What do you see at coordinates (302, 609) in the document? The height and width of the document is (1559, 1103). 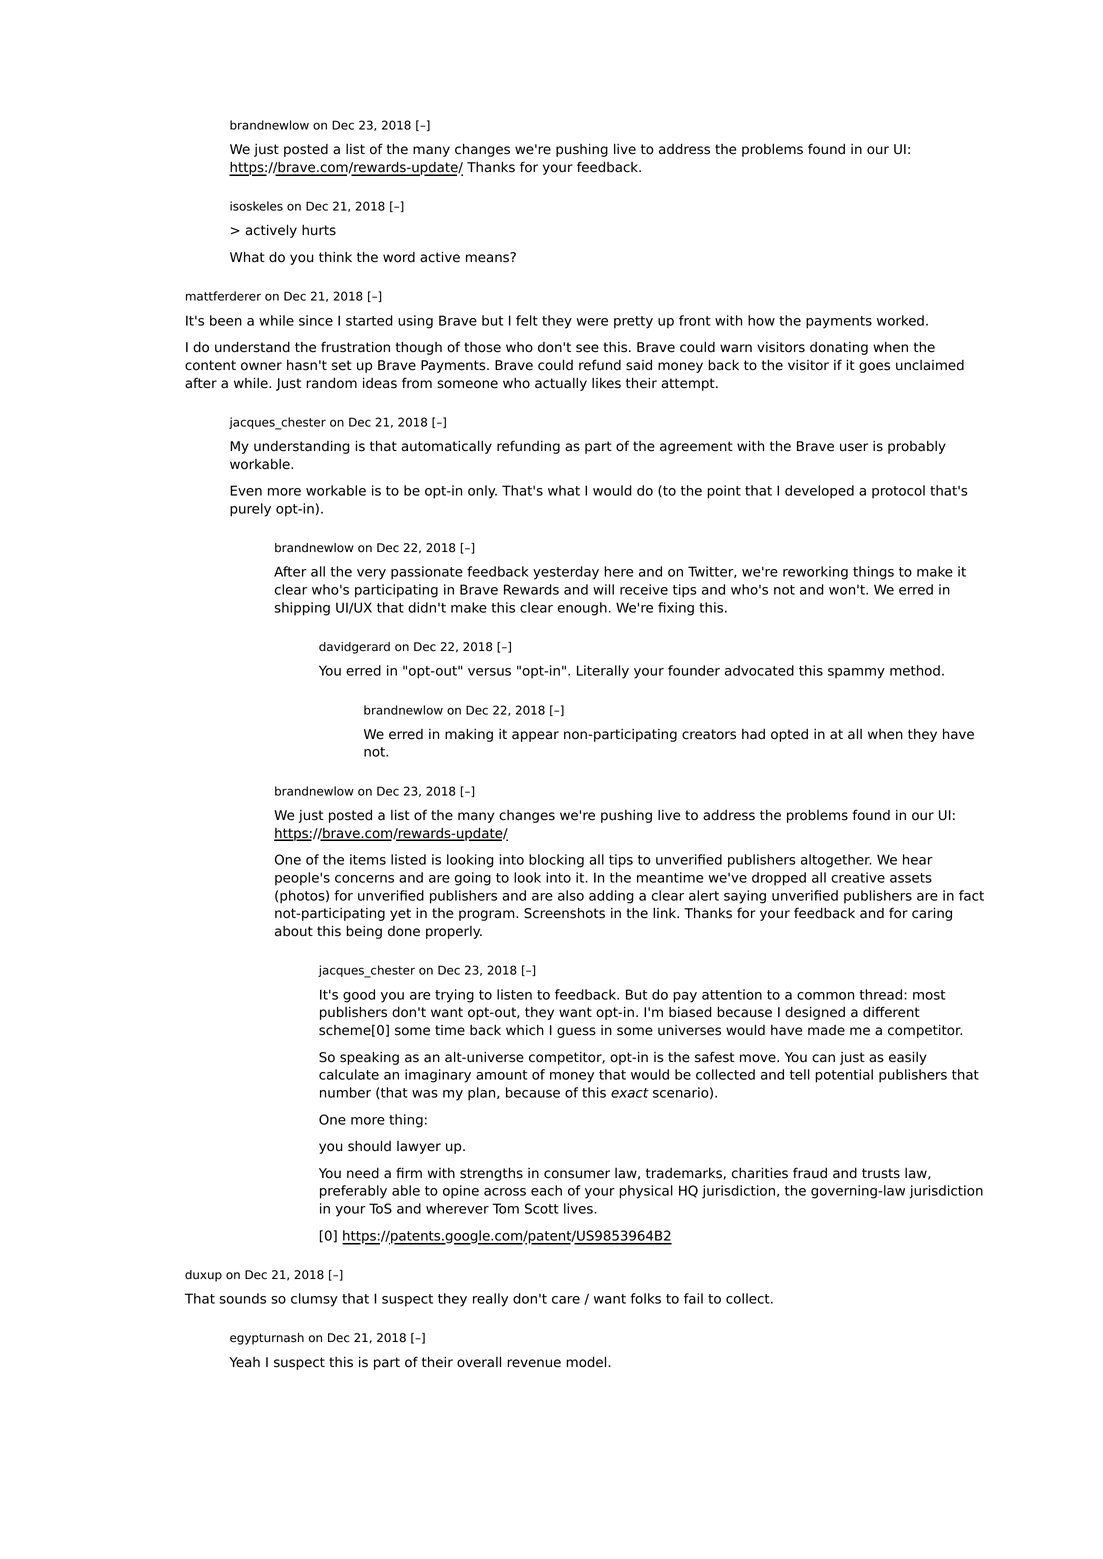 I see `shipping` at bounding box center [302, 609].
